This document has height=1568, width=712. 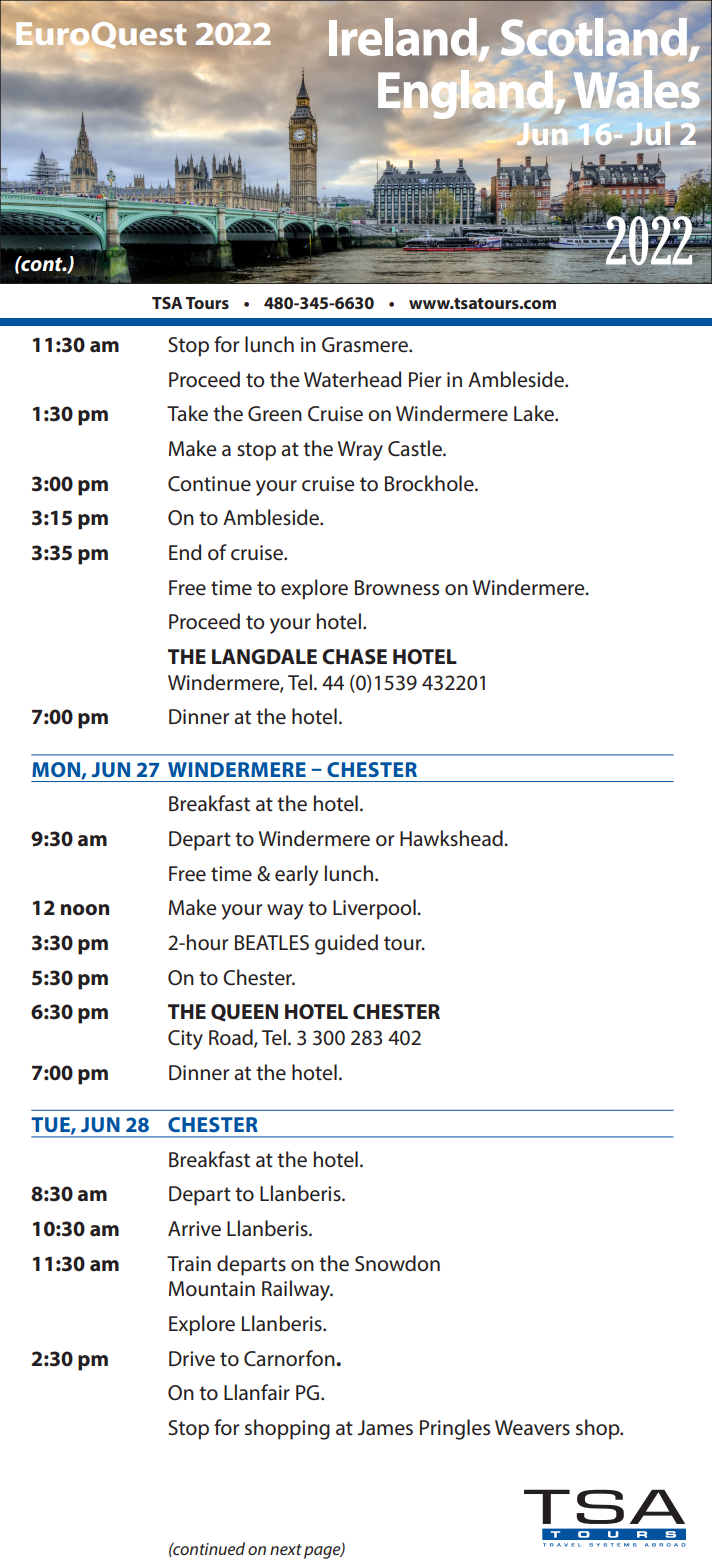 What do you see at coordinates (185, 1040) in the document?
I see `City` at bounding box center [185, 1040].
